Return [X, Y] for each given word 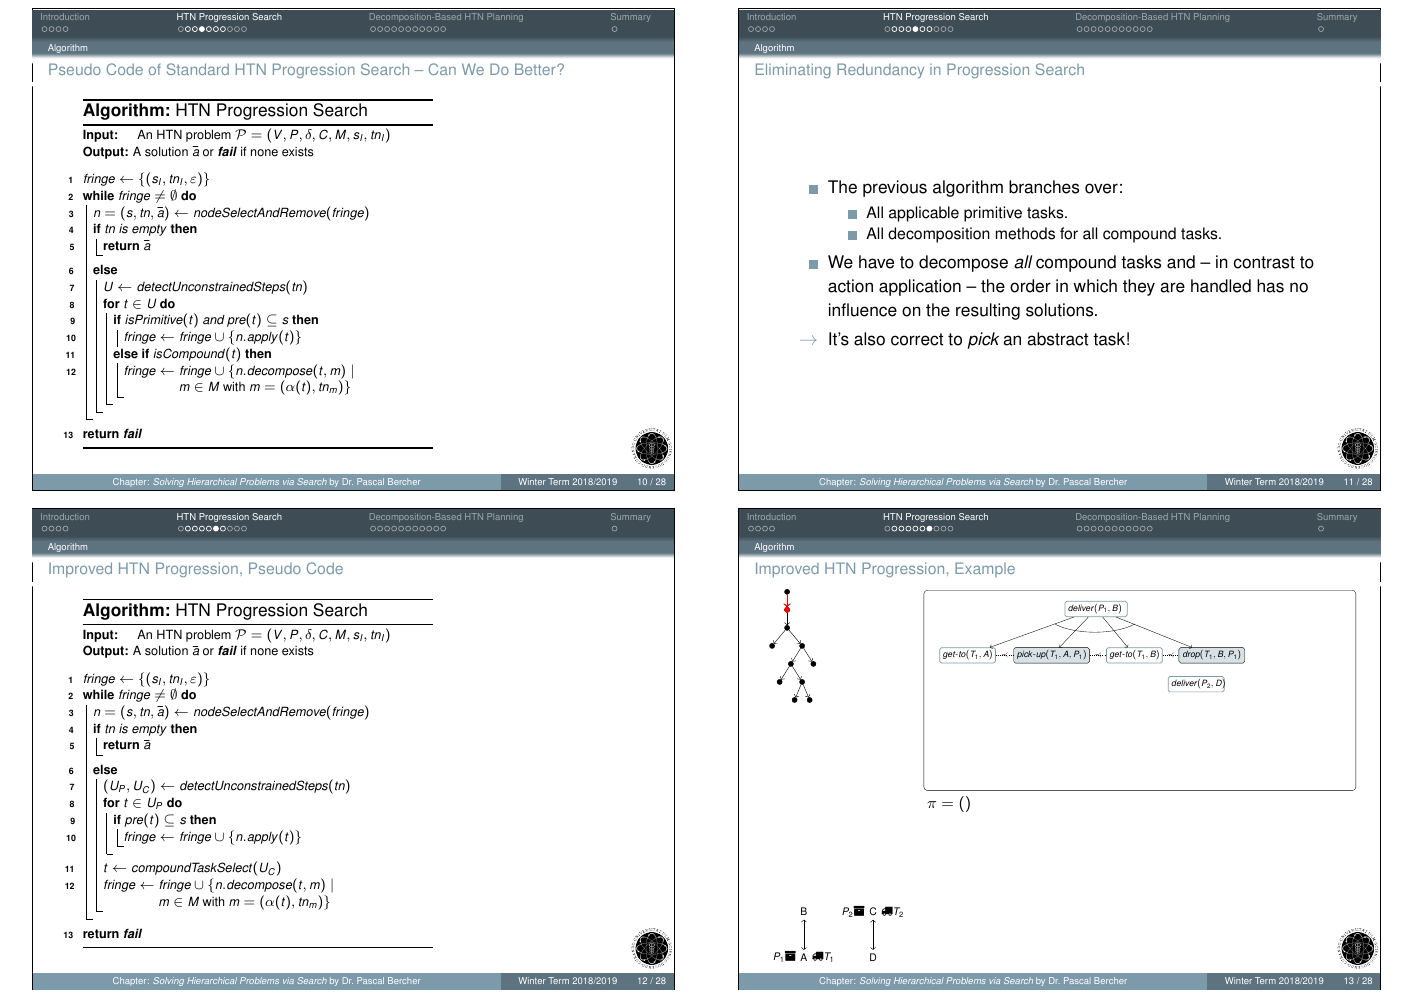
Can [442, 69]
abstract [1057, 339]
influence [863, 310]
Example [985, 569]
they [1139, 287]
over [1101, 188]
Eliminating [793, 70]
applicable [924, 214]
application [920, 287]
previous [895, 188]
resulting [988, 311]
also [869, 339]
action [850, 286]
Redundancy [880, 70]
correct [917, 339]
